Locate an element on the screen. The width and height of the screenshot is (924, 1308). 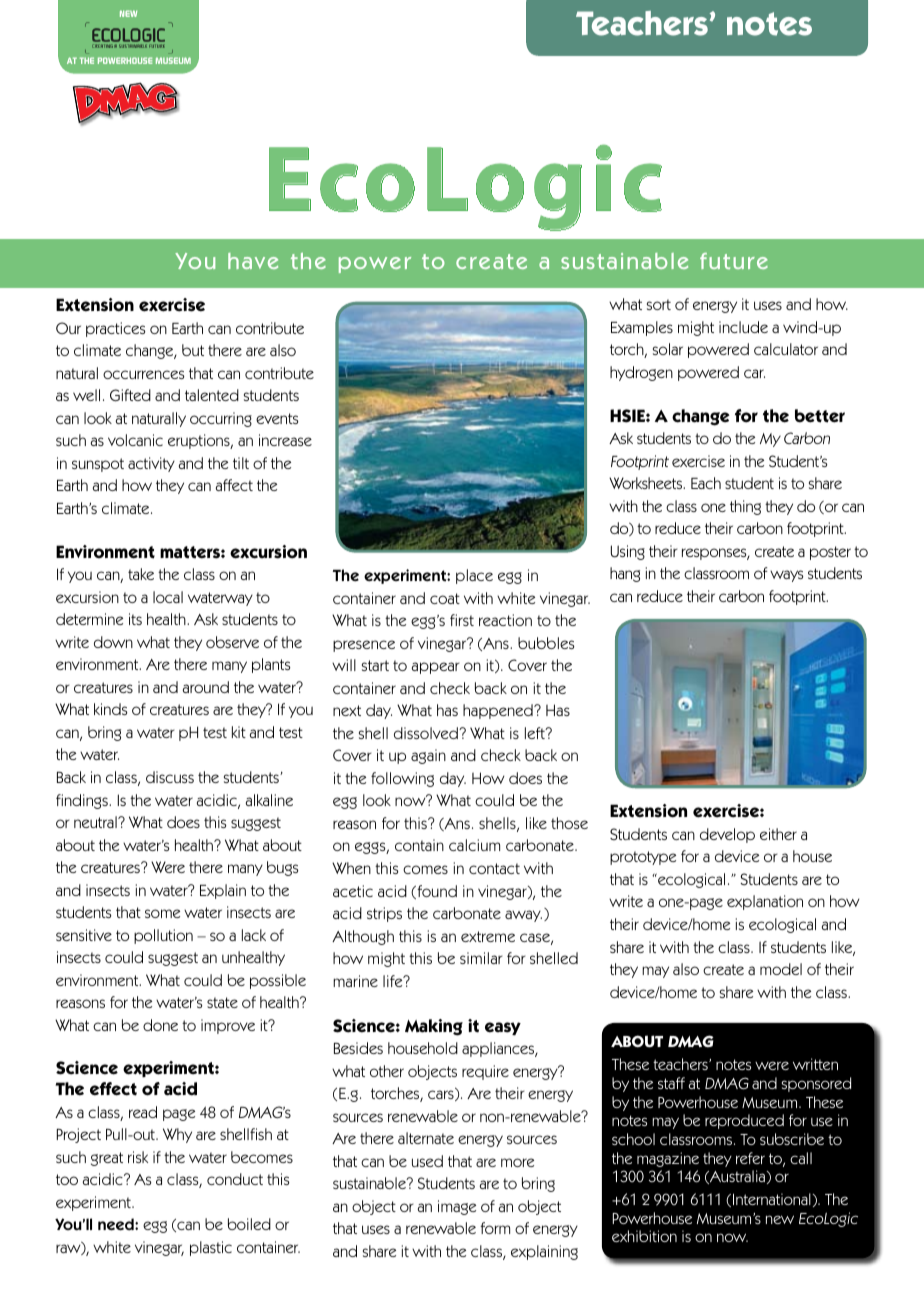
have is located at coordinates (253, 261).
